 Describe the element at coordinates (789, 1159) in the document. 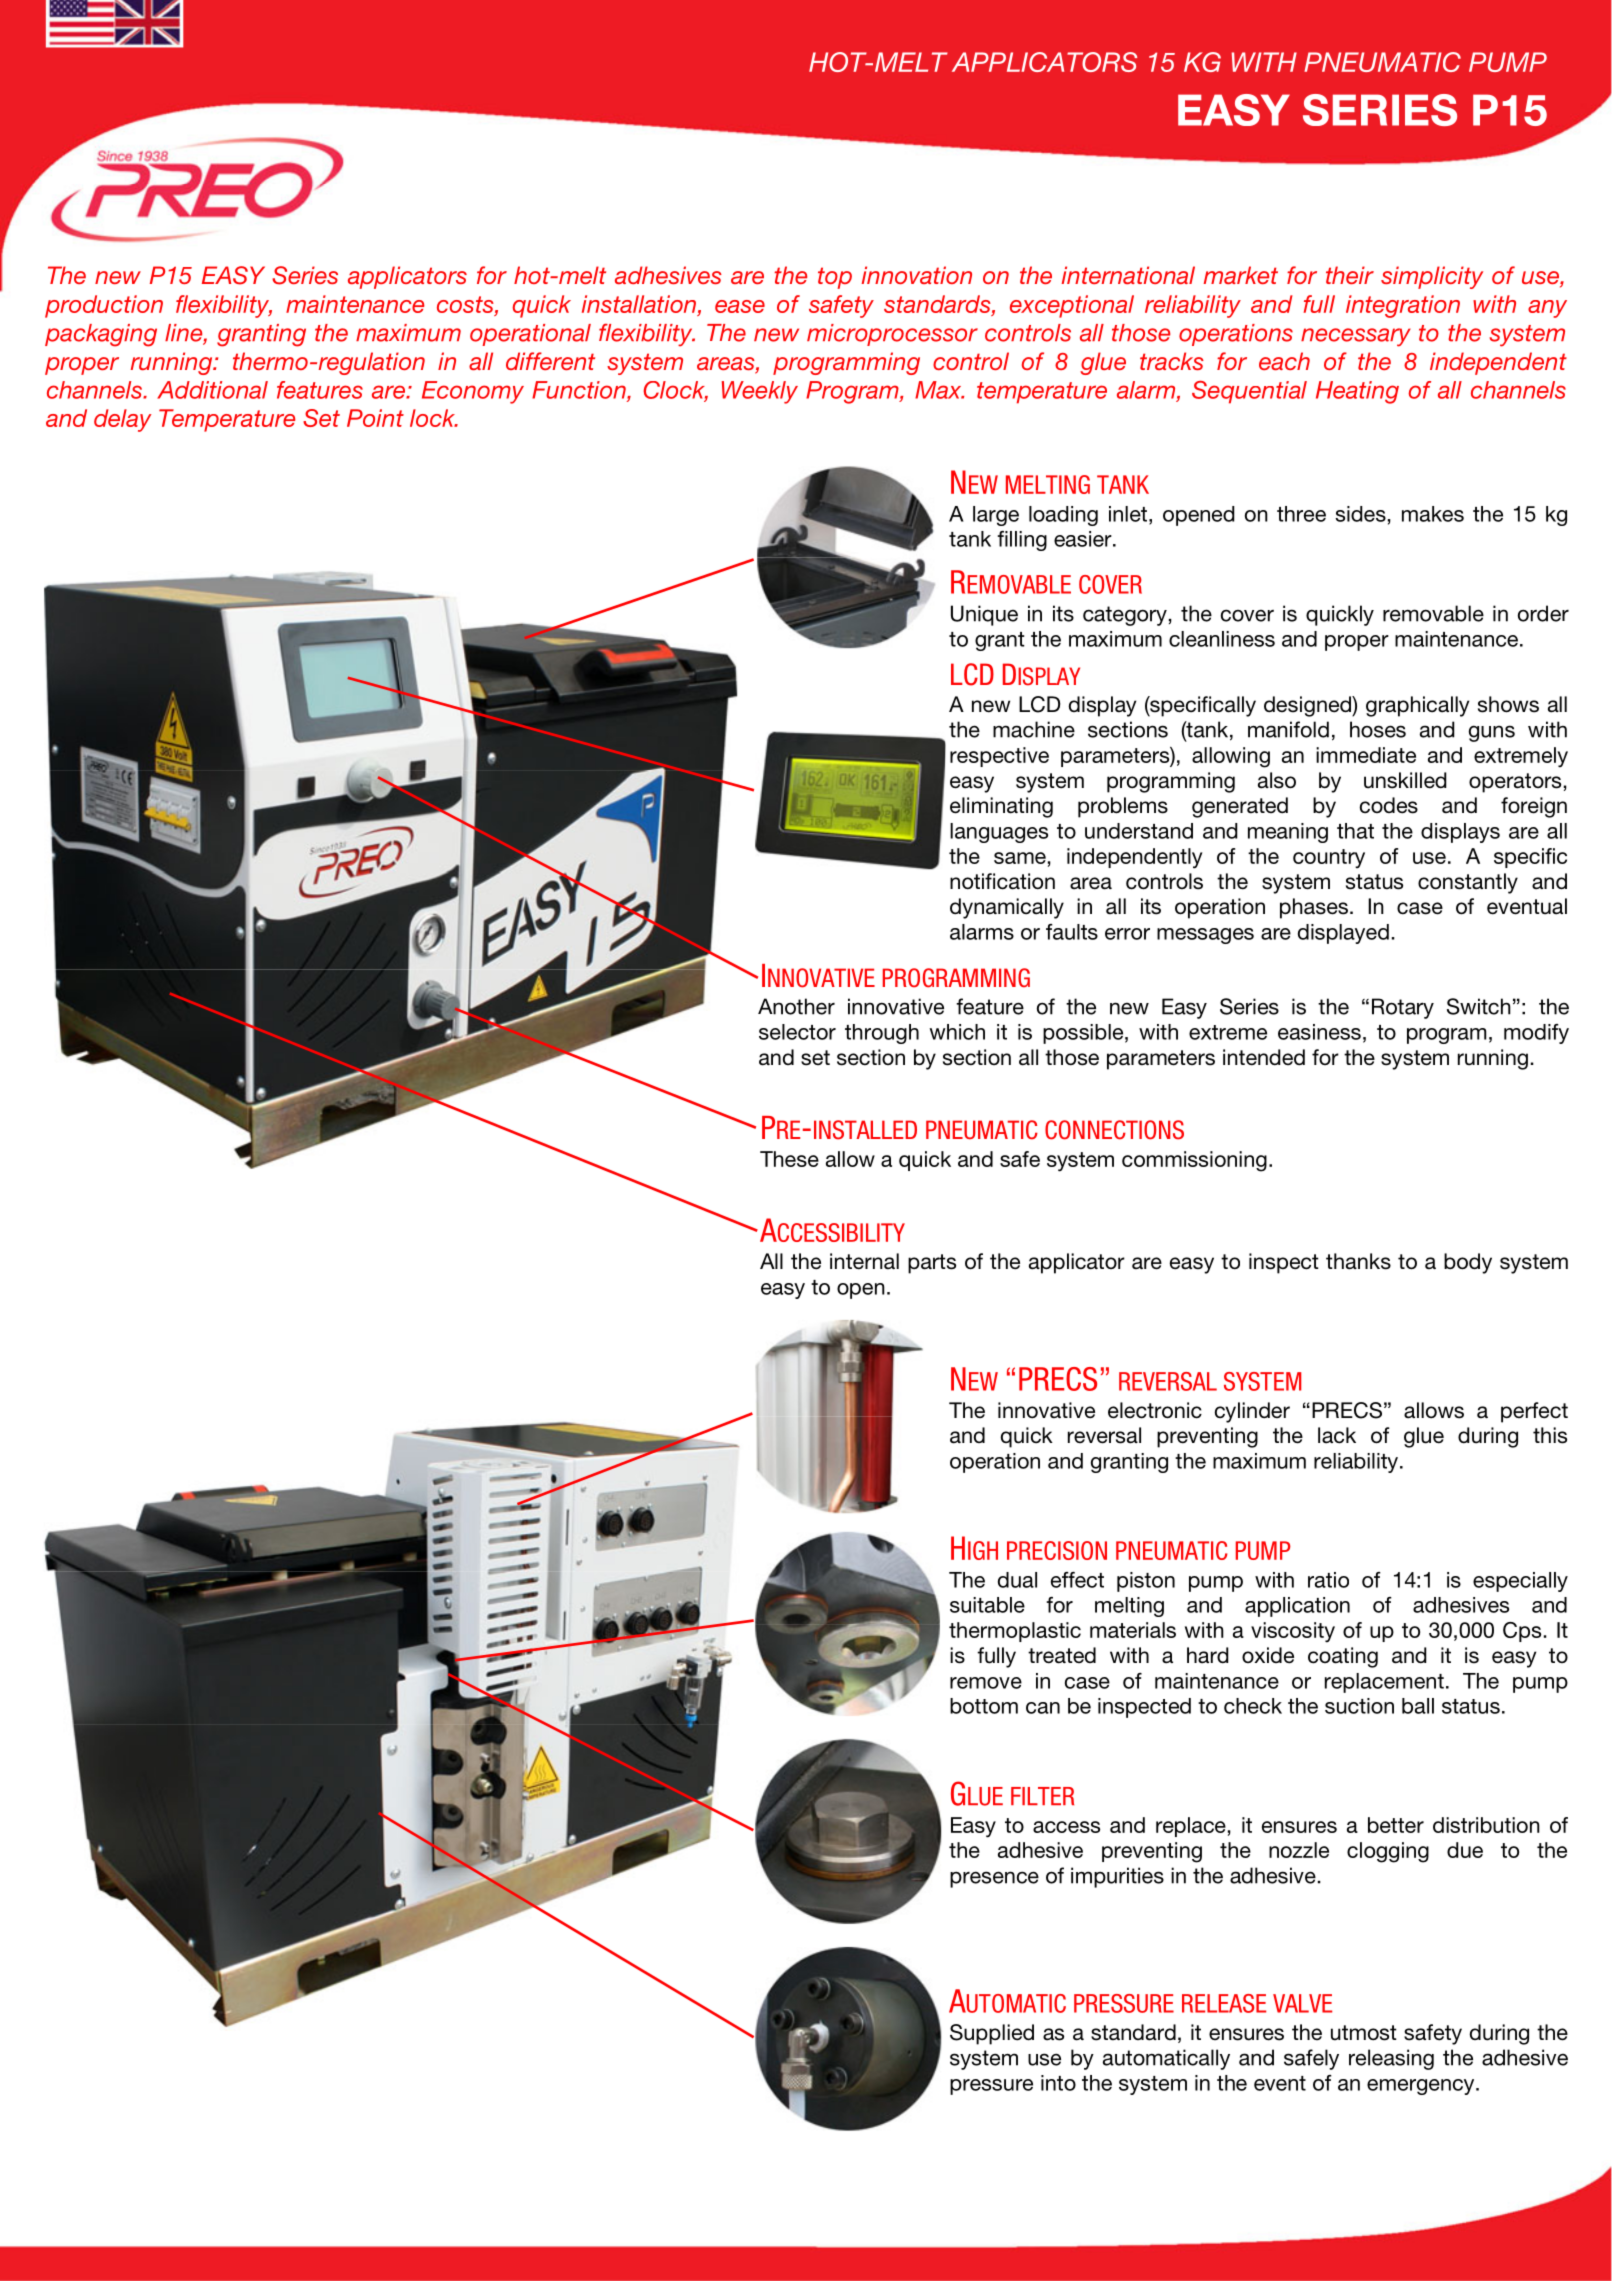

I see `These` at that location.
